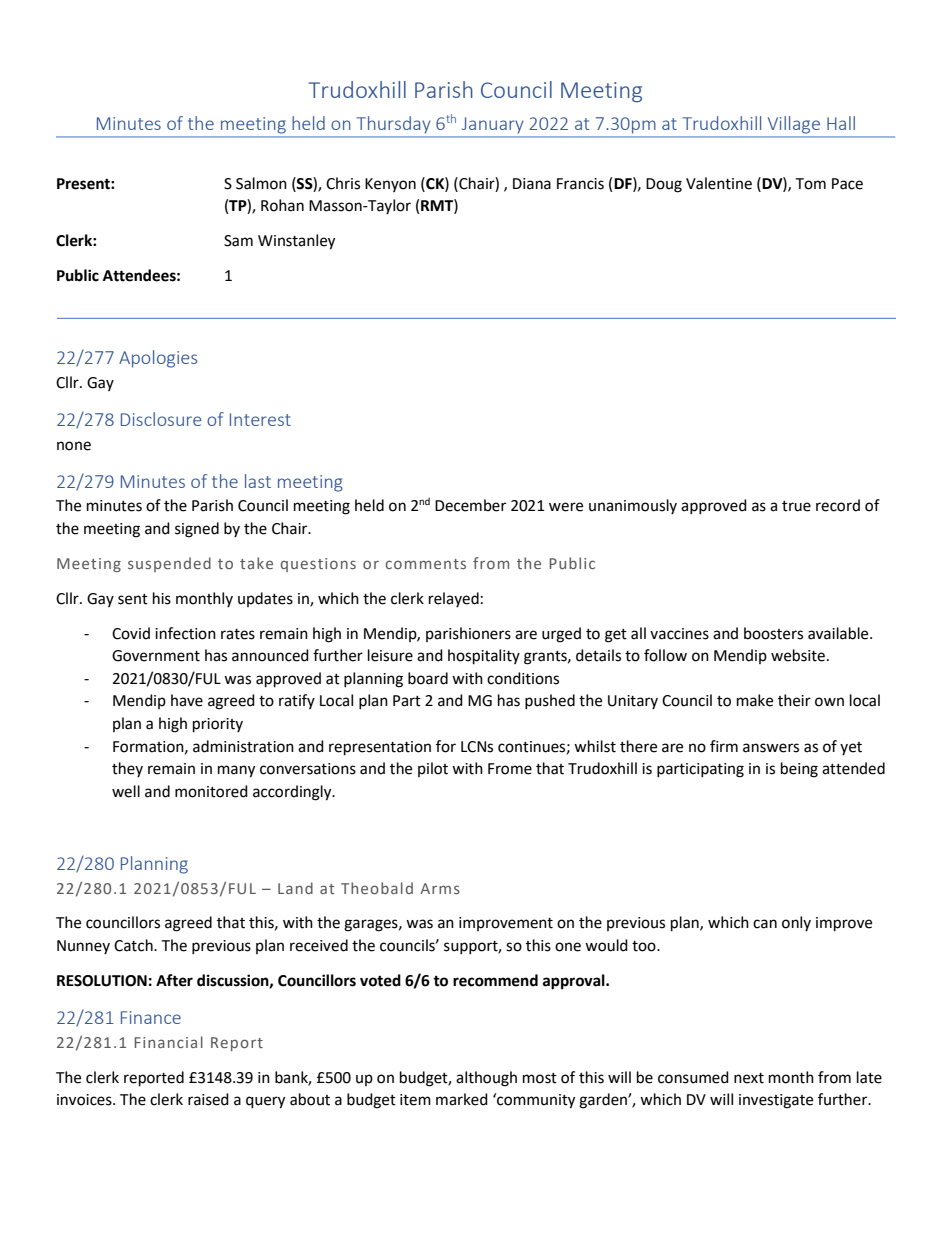  What do you see at coordinates (168, 1042) in the image?
I see `Financial` at bounding box center [168, 1042].
